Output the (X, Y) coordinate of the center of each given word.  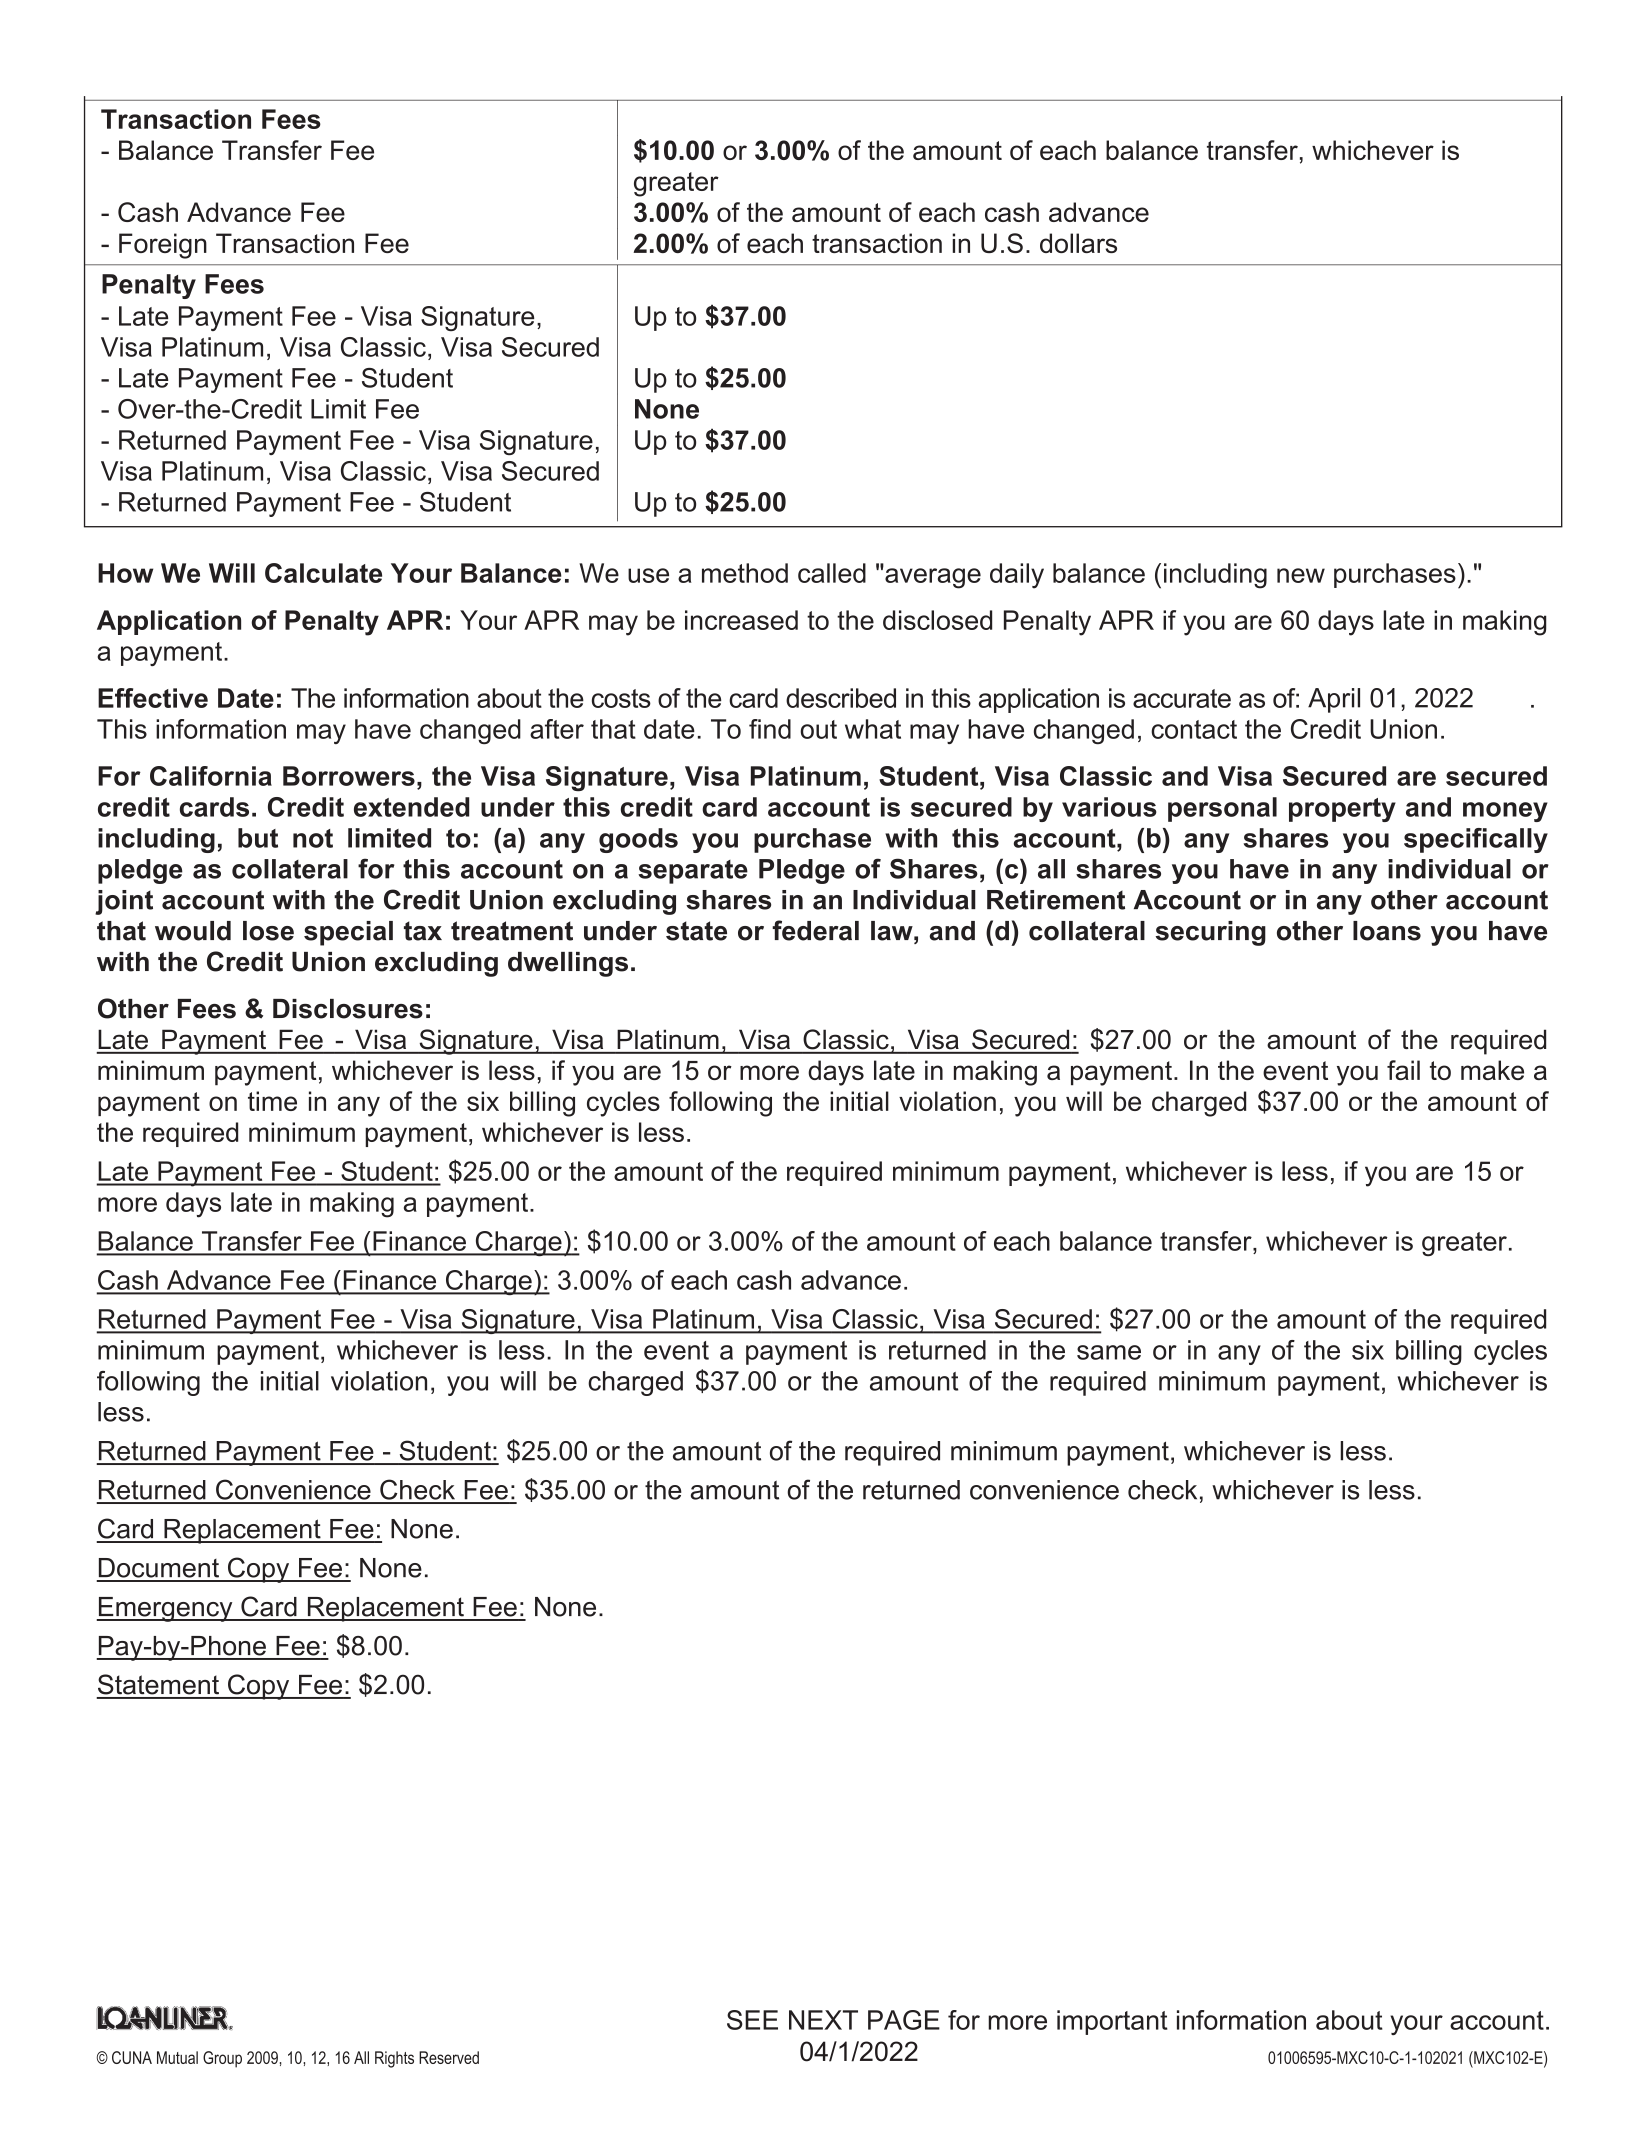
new (1301, 575)
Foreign (163, 246)
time (272, 1101)
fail (1403, 1070)
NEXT (823, 2020)
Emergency (165, 1609)
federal (815, 930)
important (1112, 2022)
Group (222, 2059)
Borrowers (349, 776)
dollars (1078, 243)
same (1109, 1352)
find (770, 729)
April (1334, 700)
